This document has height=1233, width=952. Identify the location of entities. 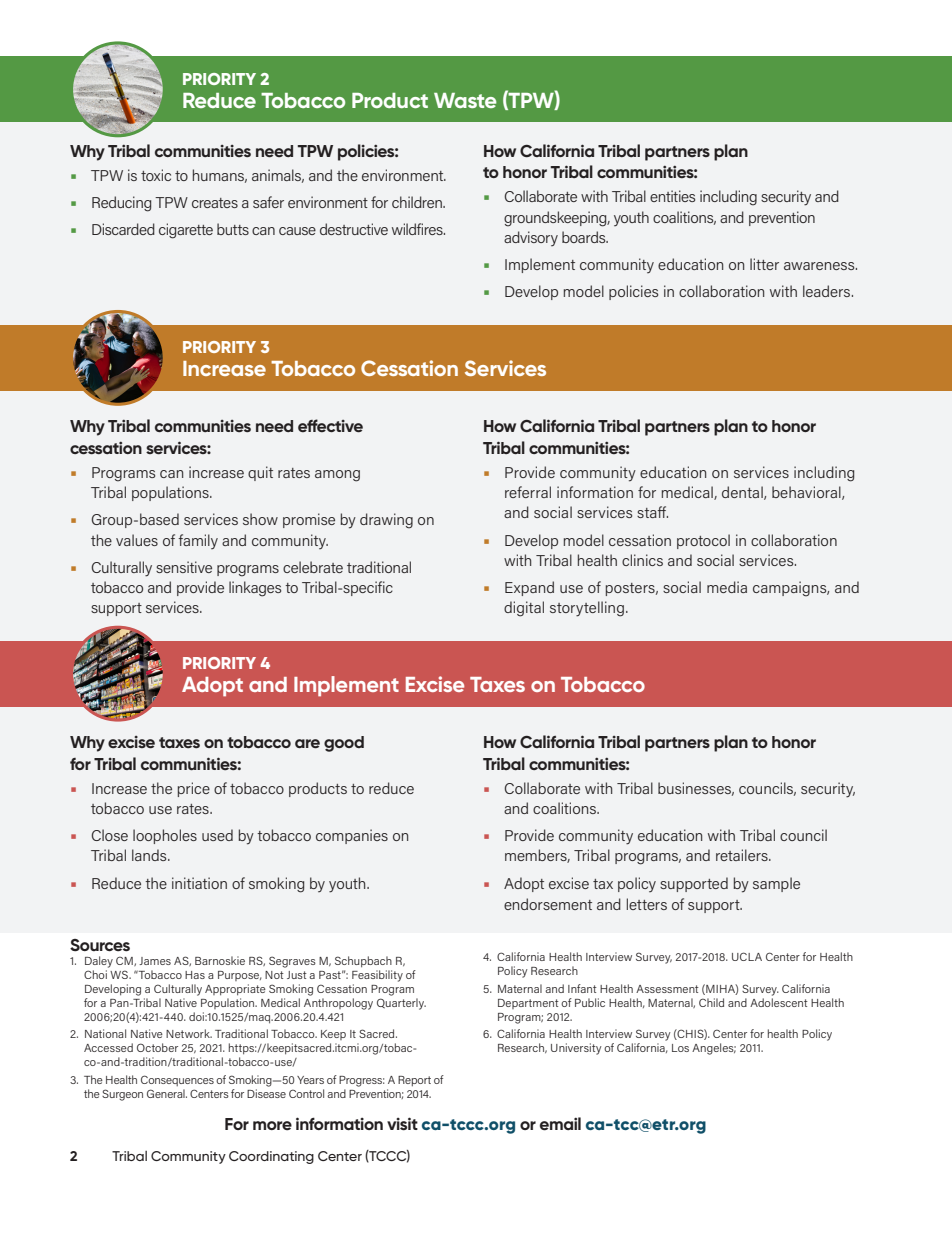
(672, 196).
